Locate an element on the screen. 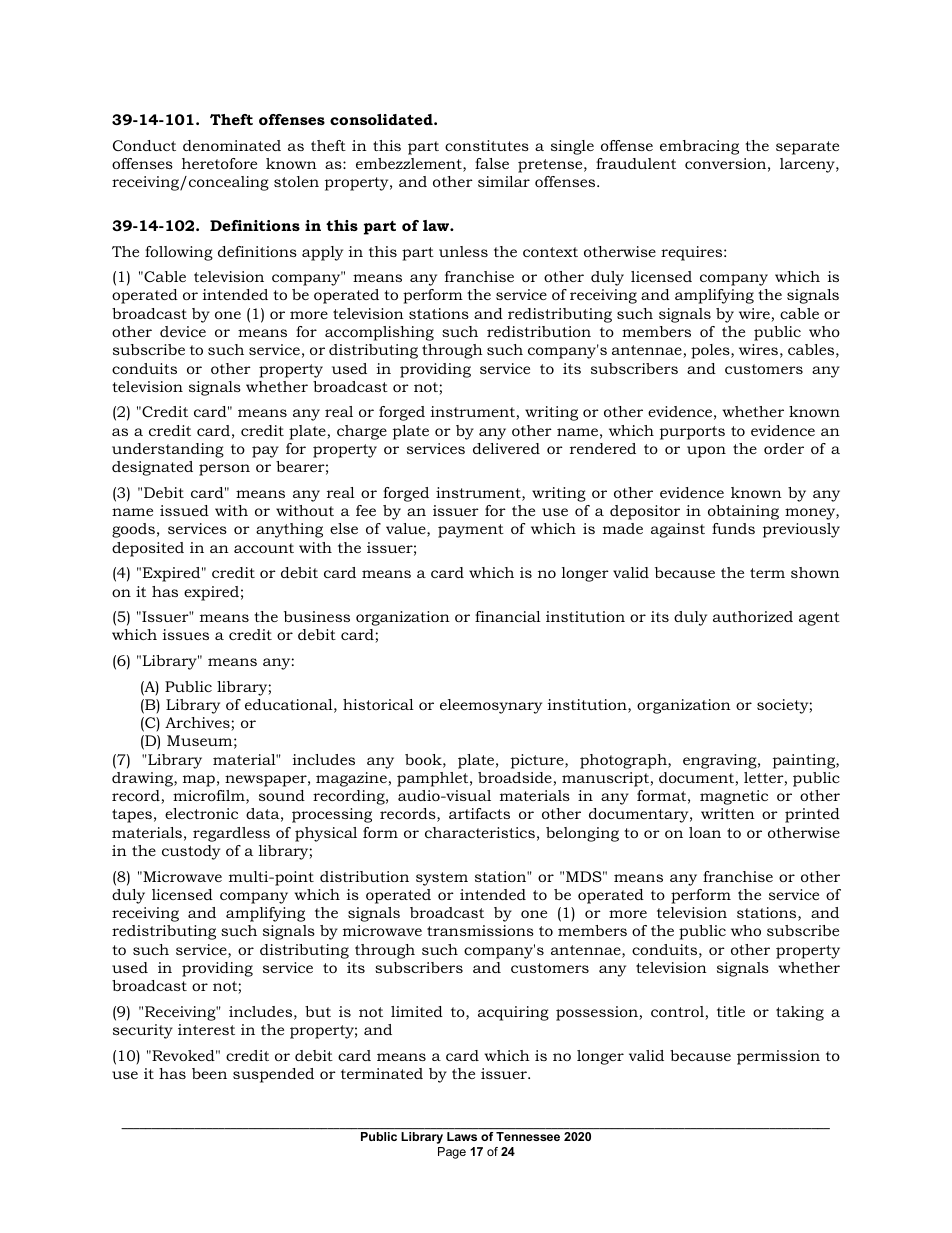 This screenshot has width=952, height=1233. delivered is located at coordinates (506, 448).
